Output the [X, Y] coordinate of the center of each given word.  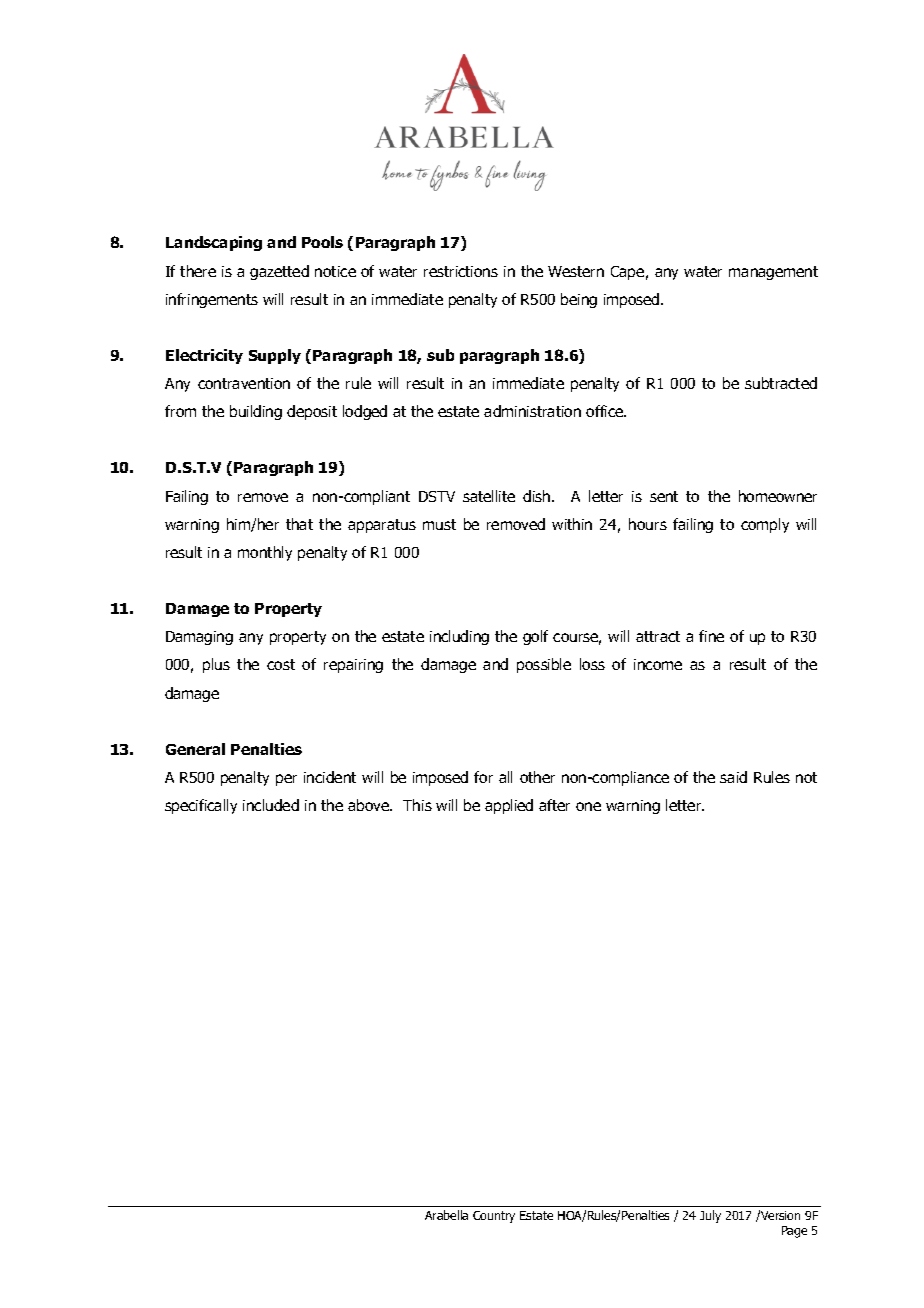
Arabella [446, 1215]
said [733, 777]
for [483, 777]
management [773, 273]
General [195, 749]
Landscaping [214, 243]
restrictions [461, 271]
